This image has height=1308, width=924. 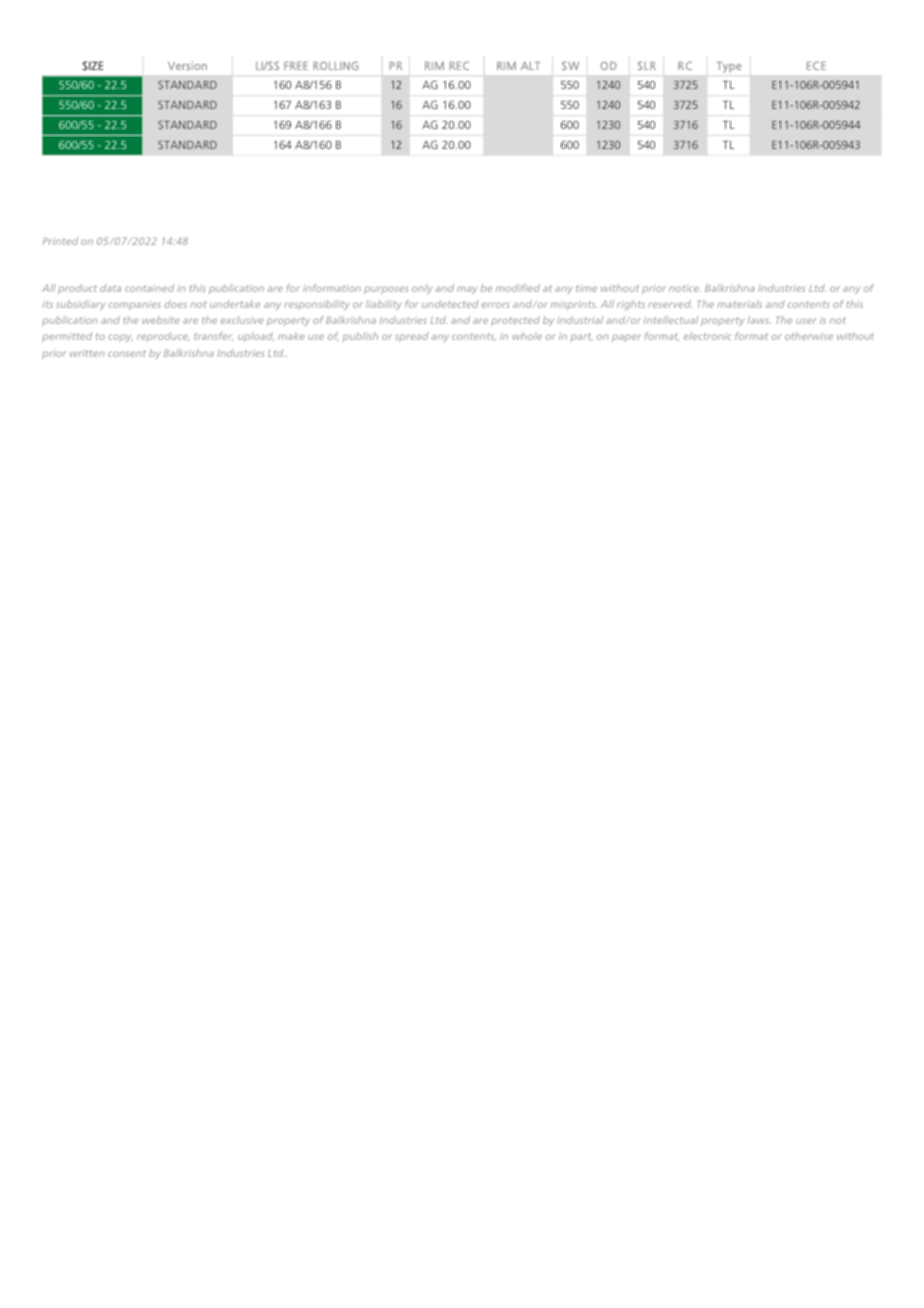 I want to click on copy, so click(x=120, y=338).
